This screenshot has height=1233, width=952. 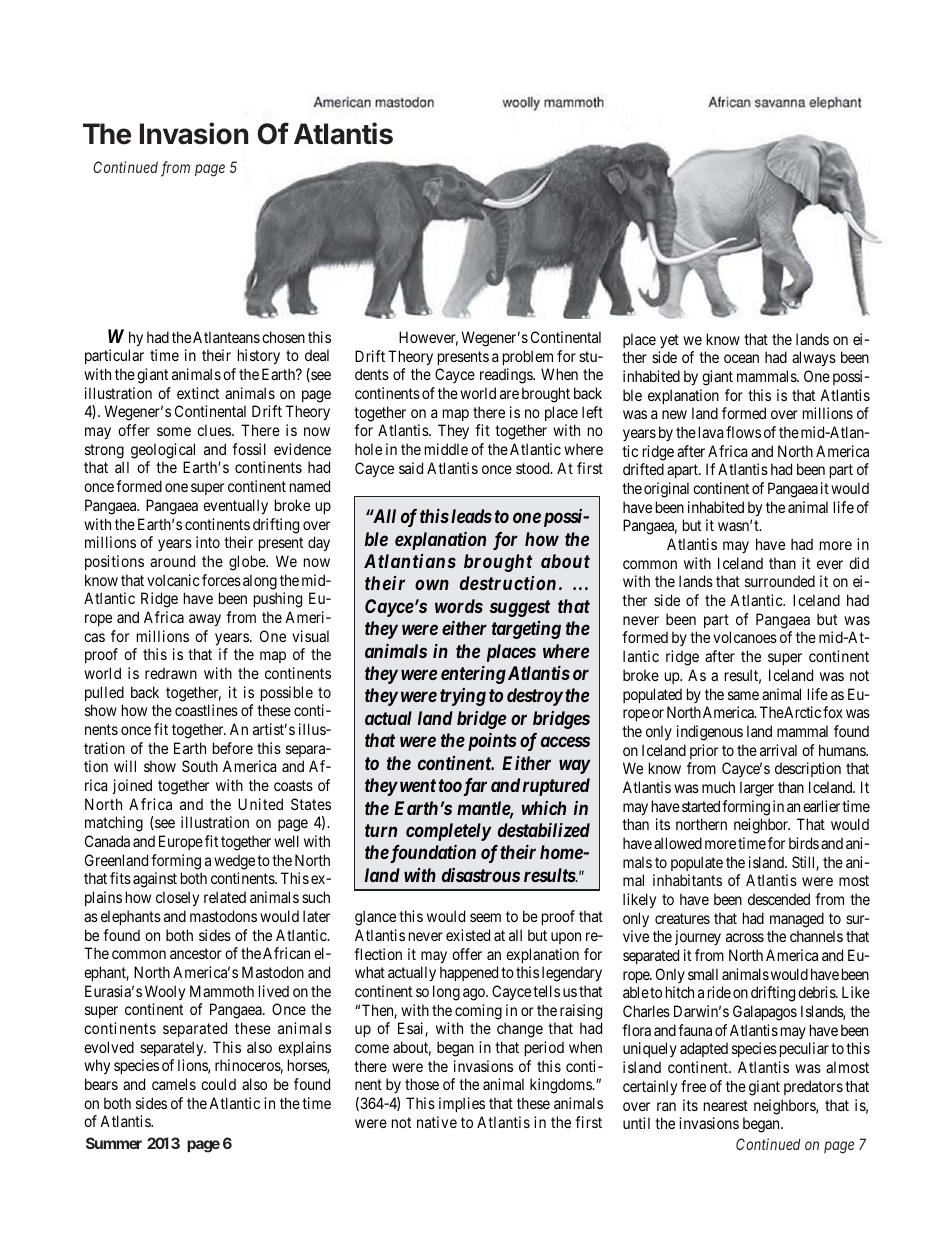 I want to click on nearest, so click(x=726, y=1105).
